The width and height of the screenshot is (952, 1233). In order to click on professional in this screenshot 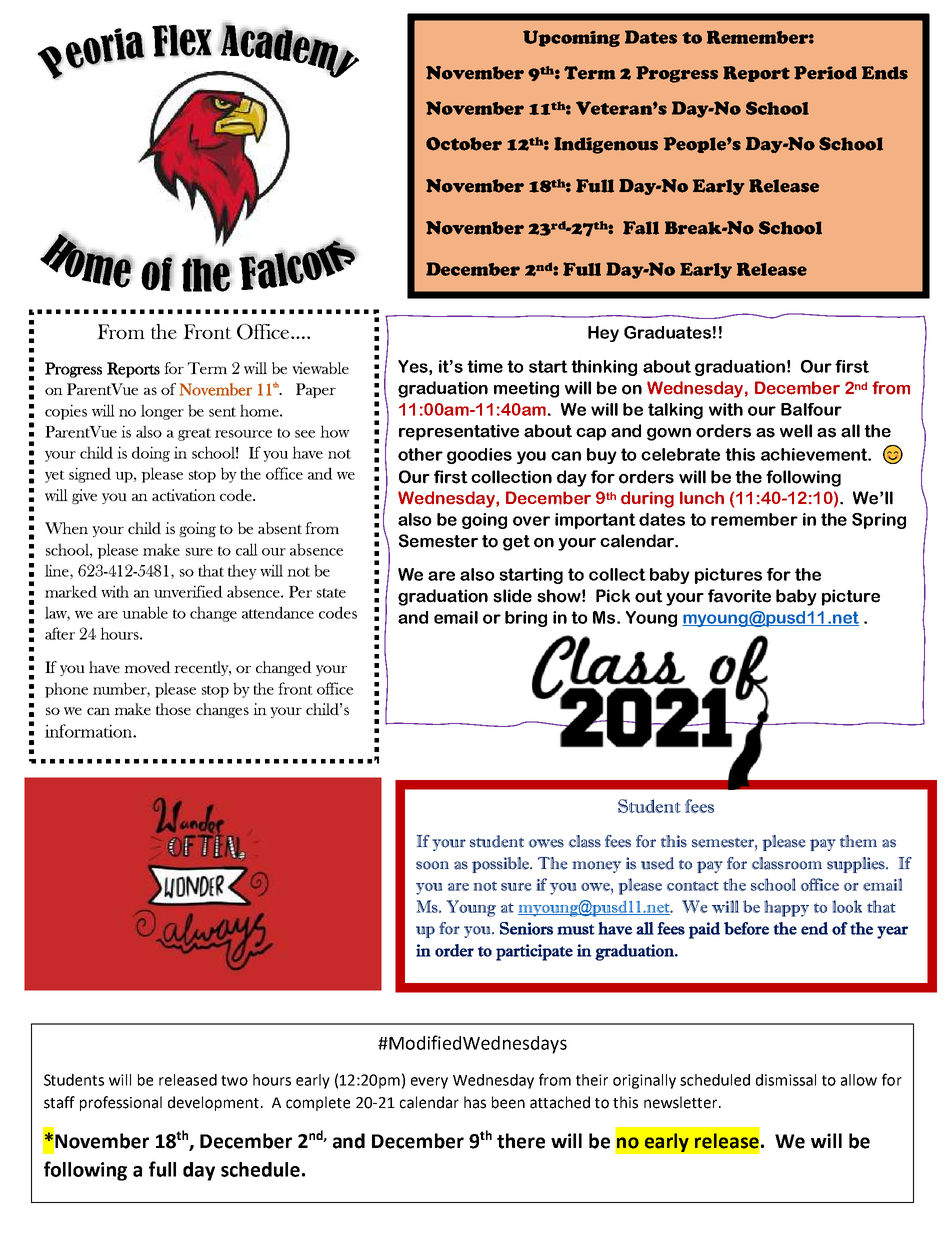, I will do `click(121, 1103)`.
